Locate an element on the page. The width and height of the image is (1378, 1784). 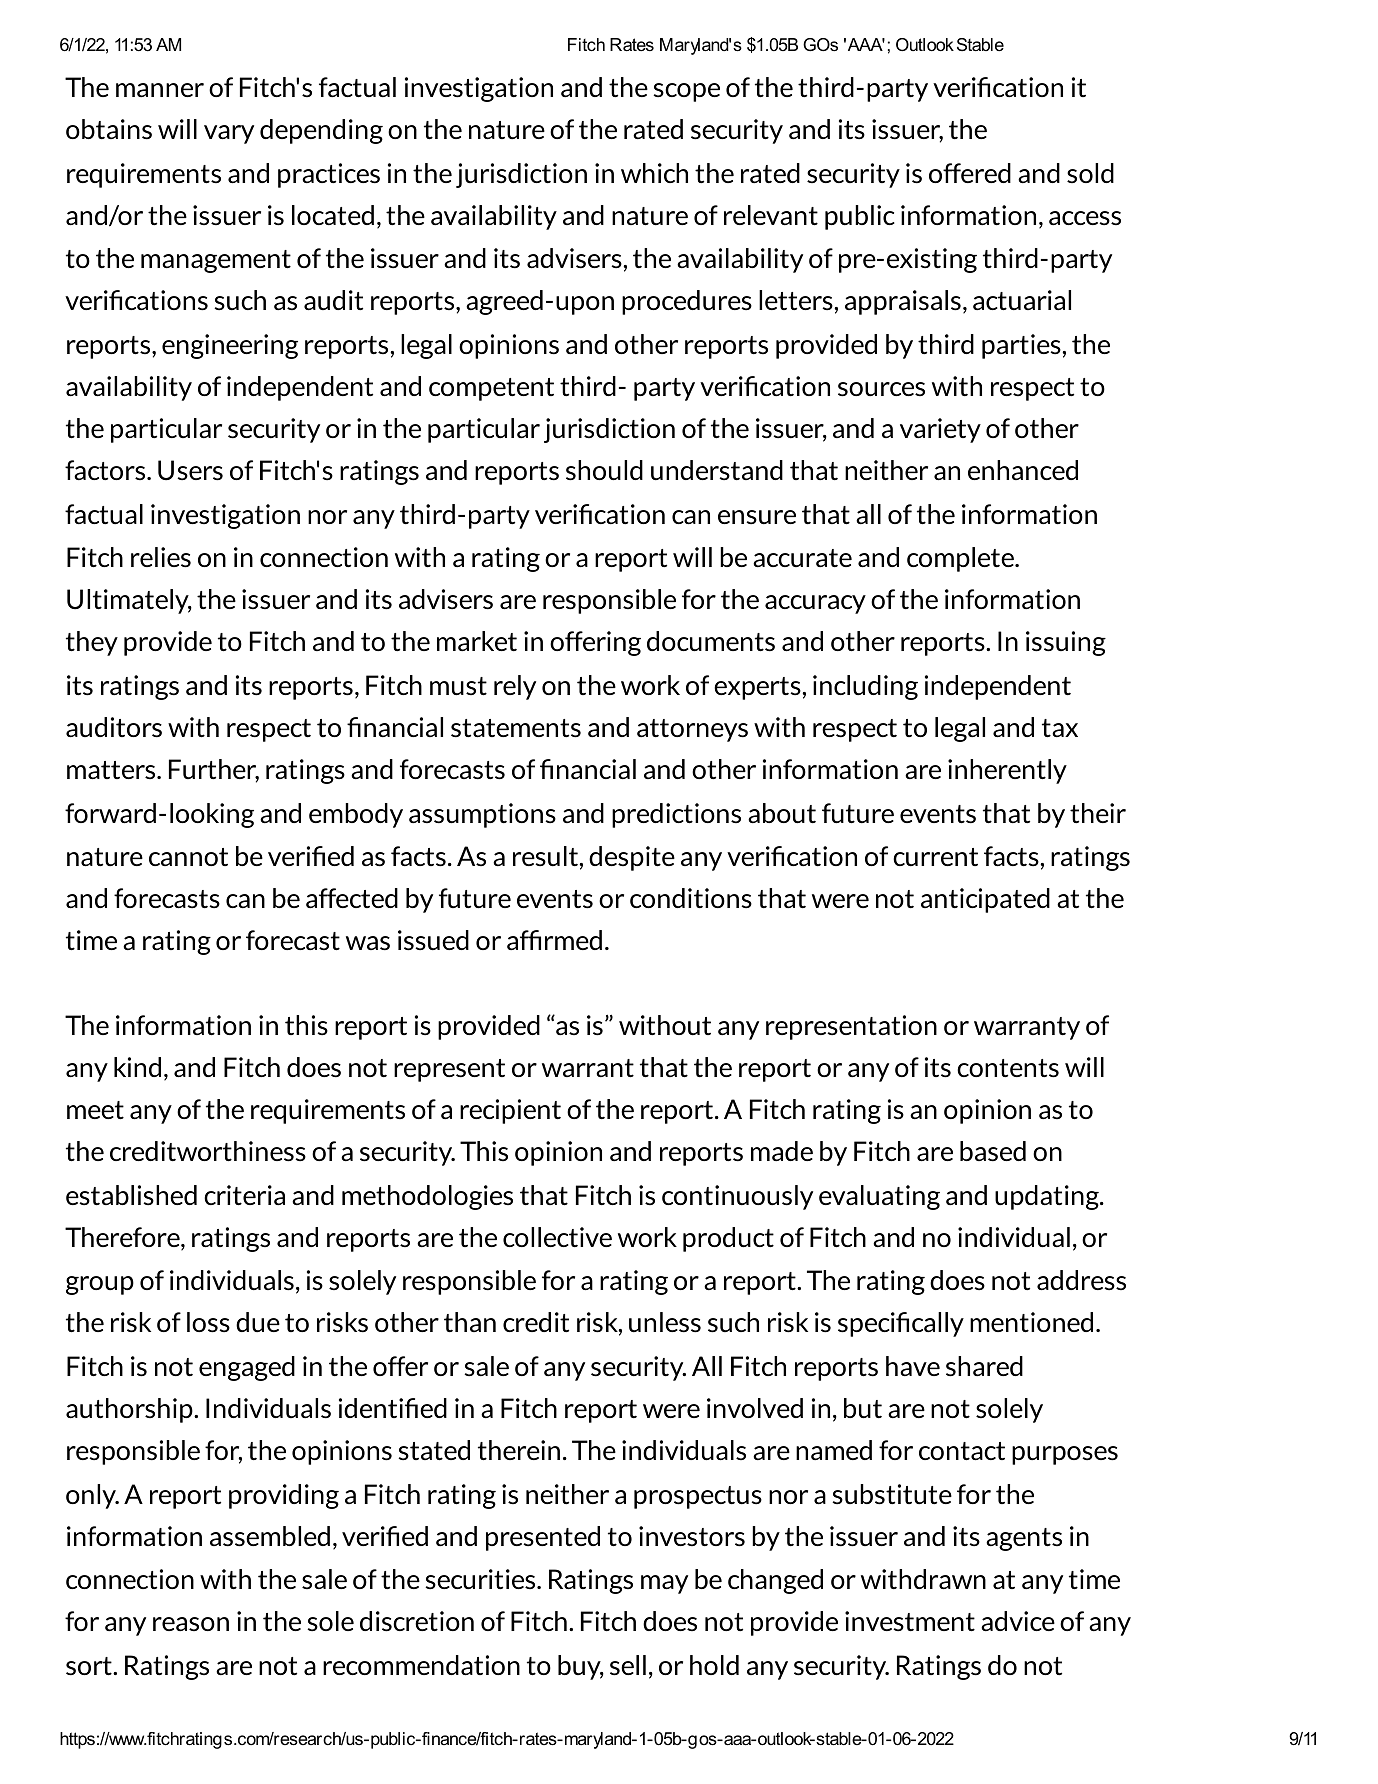
relies is located at coordinates (161, 557).
